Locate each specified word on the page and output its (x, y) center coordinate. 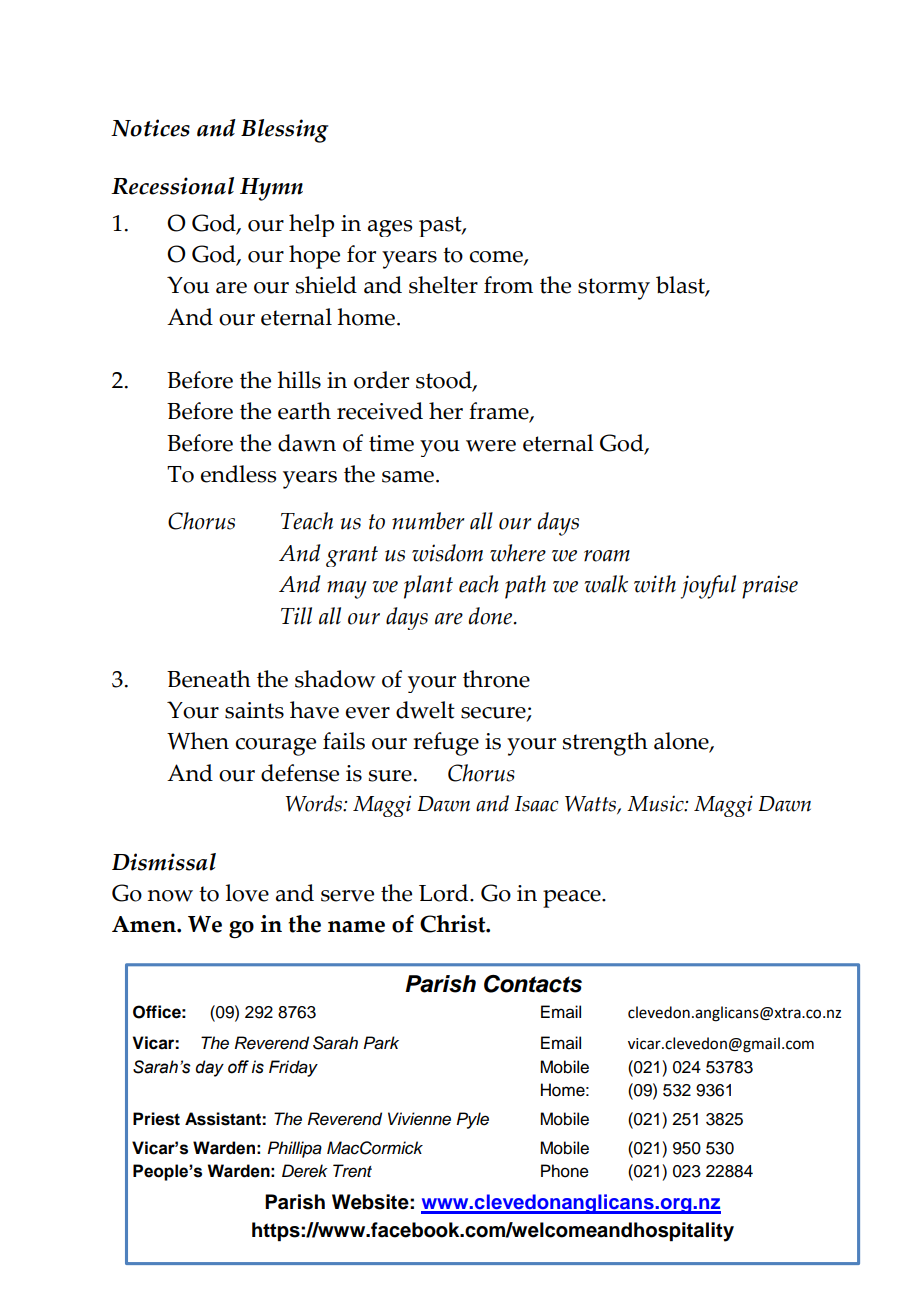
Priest (156, 1119)
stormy (614, 289)
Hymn (271, 189)
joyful (708, 587)
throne (496, 679)
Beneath (209, 679)
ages (390, 228)
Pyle (472, 1120)
